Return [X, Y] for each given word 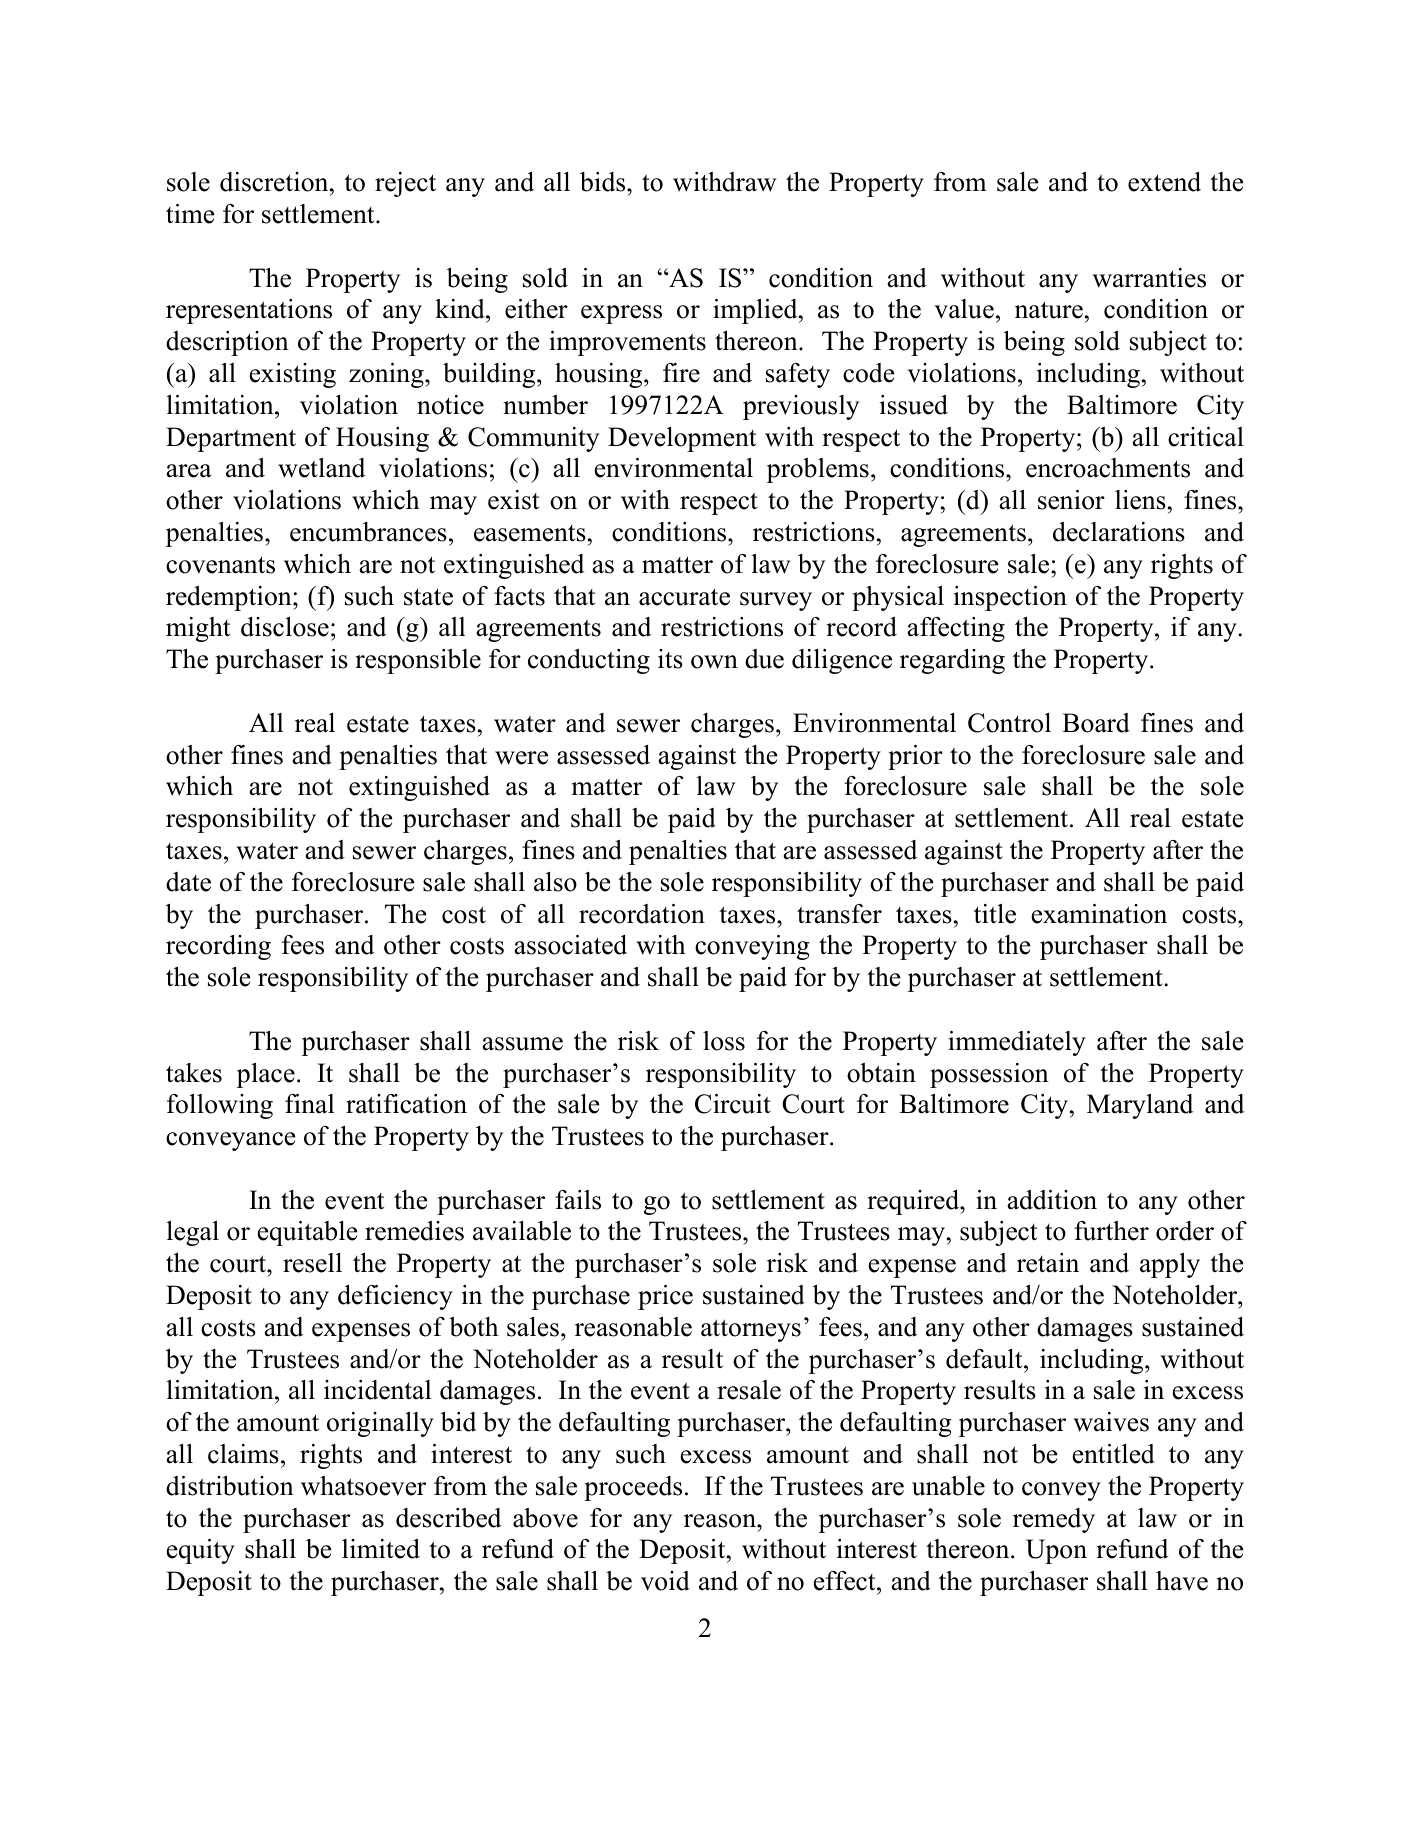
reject [405, 184]
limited [381, 1549]
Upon [1056, 1551]
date [188, 882]
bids [604, 182]
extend [1164, 182]
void [665, 1581]
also [555, 882]
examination [1099, 914]
